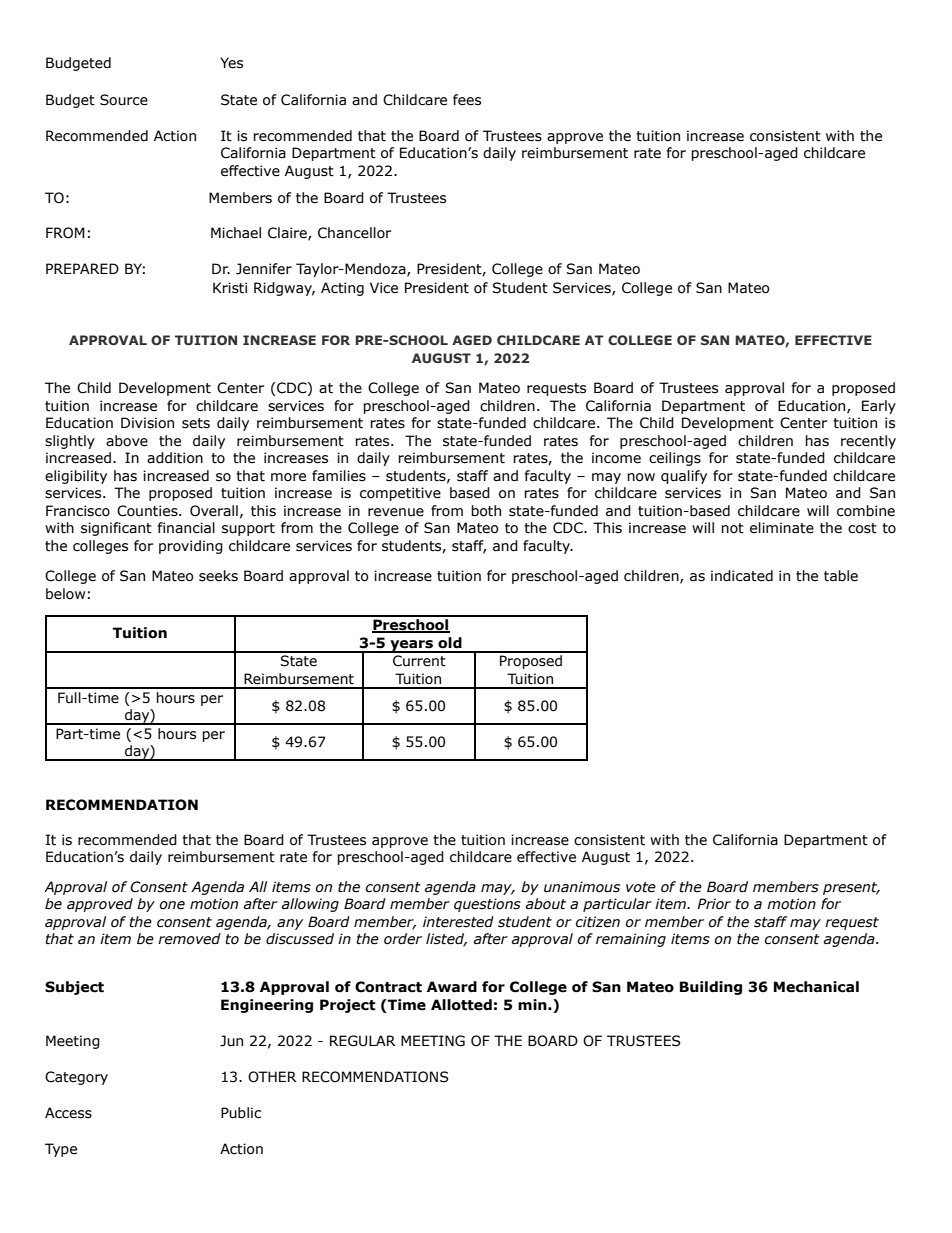  I want to click on present, so click(851, 888).
